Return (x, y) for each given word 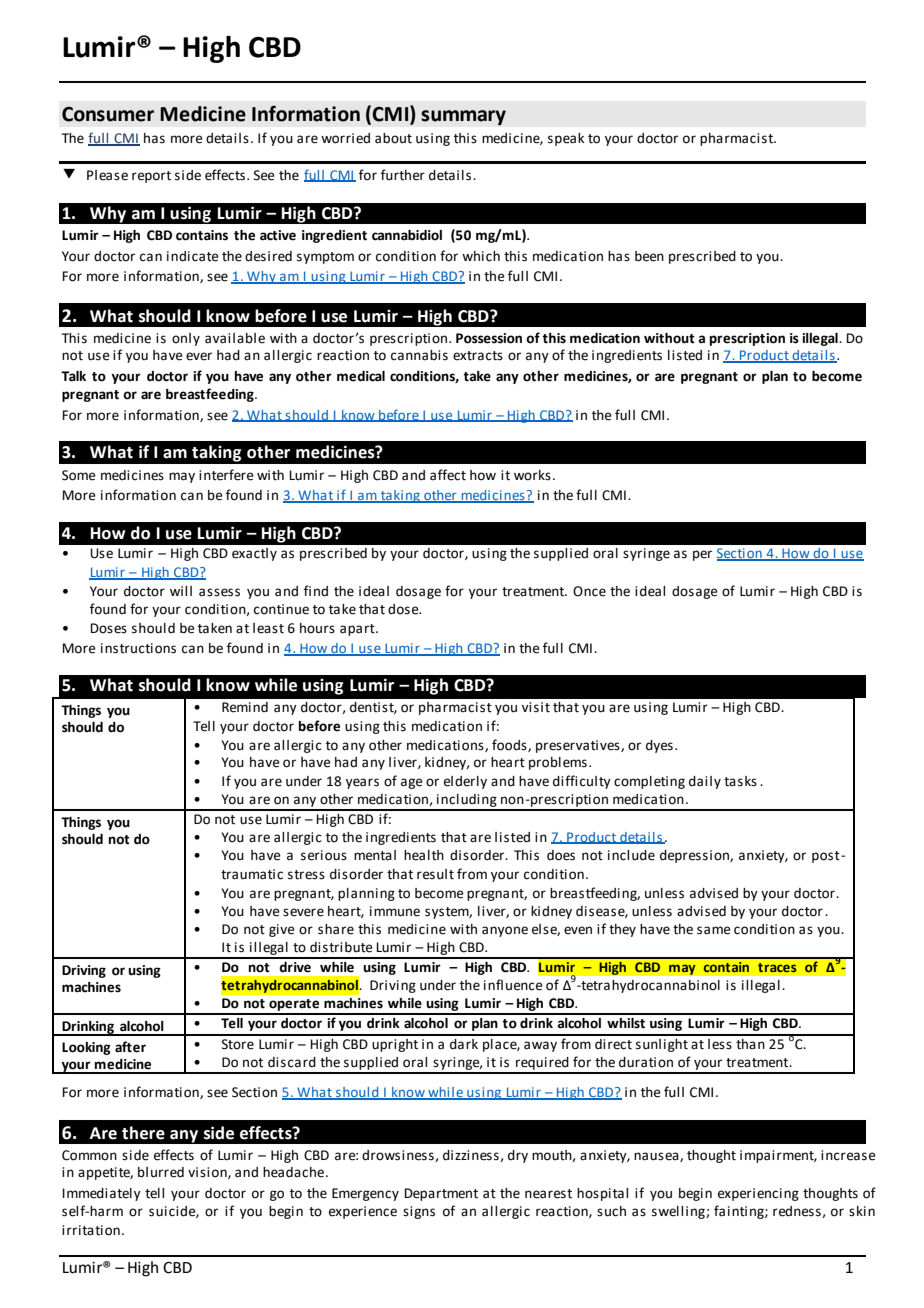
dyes (659, 746)
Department (441, 1194)
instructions (138, 648)
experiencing (758, 1194)
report (151, 177)
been (649, 256)
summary (463, 118)
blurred (161, 1172)
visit (536, 707)
